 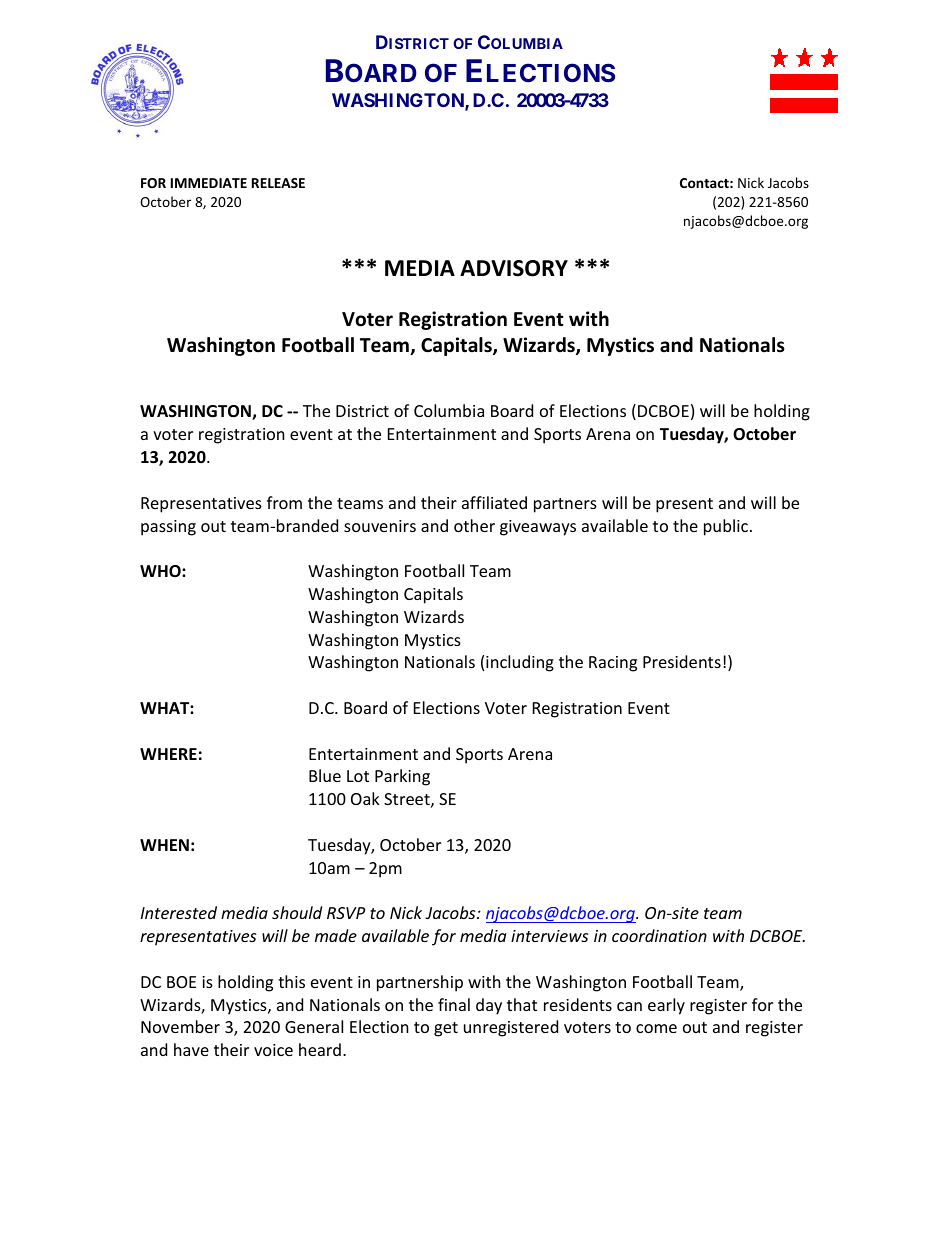 What do you see at coordinates (494, 502) in the screenshot?
I see `affiliated` at bounding box center [494, 502].
